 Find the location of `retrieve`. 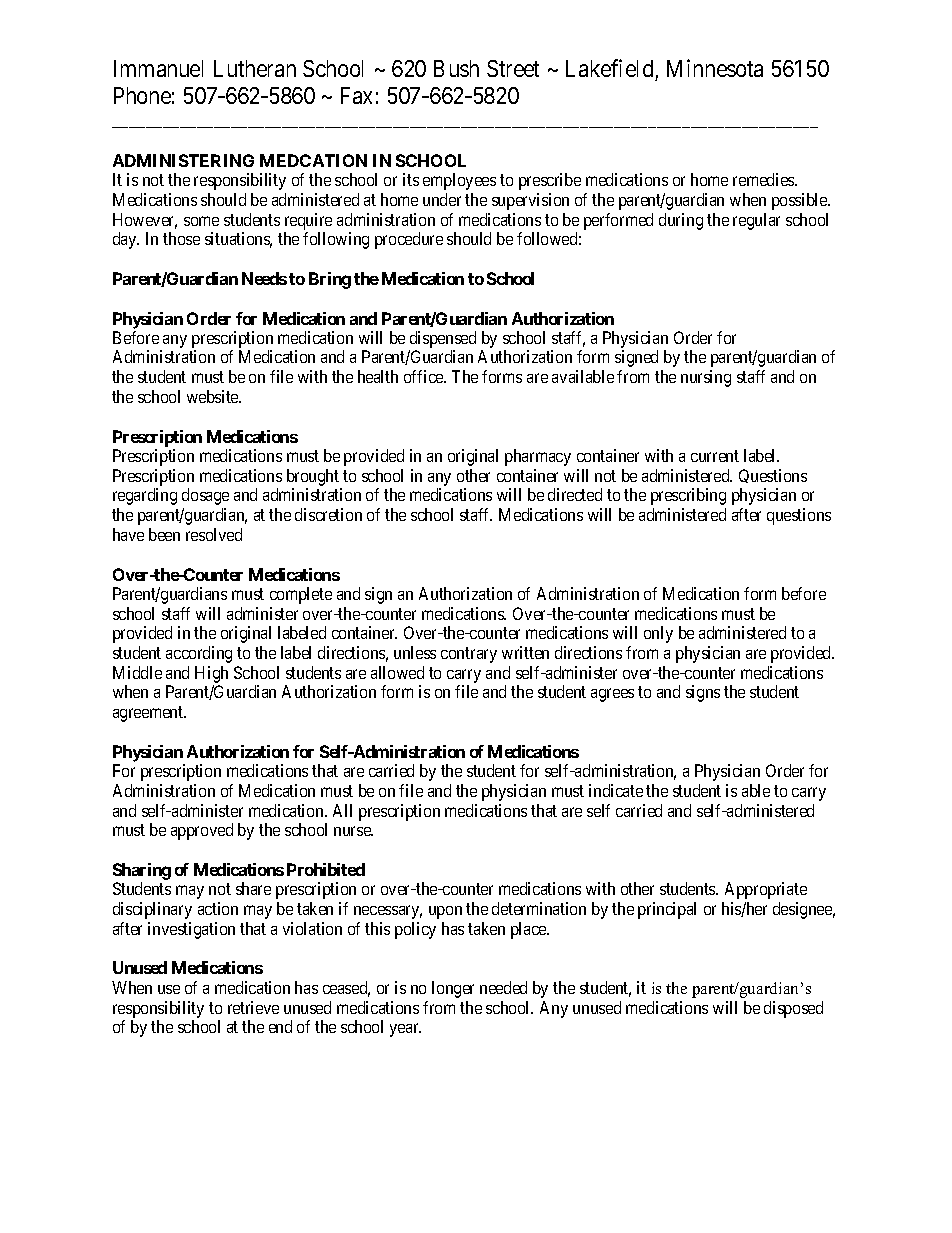

retrieve is located at coordinates (253, 1007).
